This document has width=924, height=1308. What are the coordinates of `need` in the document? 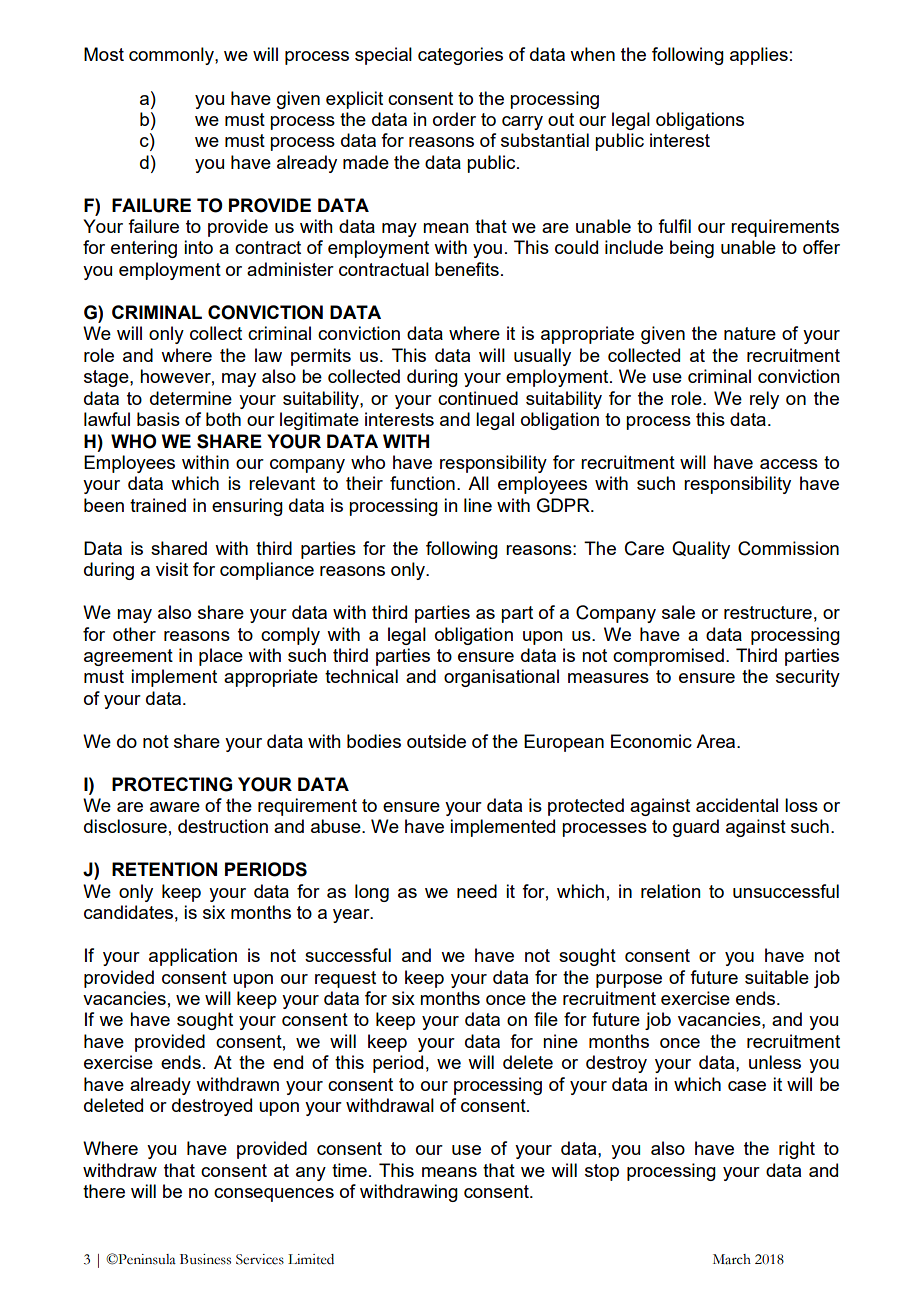 It's located at (477, 891).
